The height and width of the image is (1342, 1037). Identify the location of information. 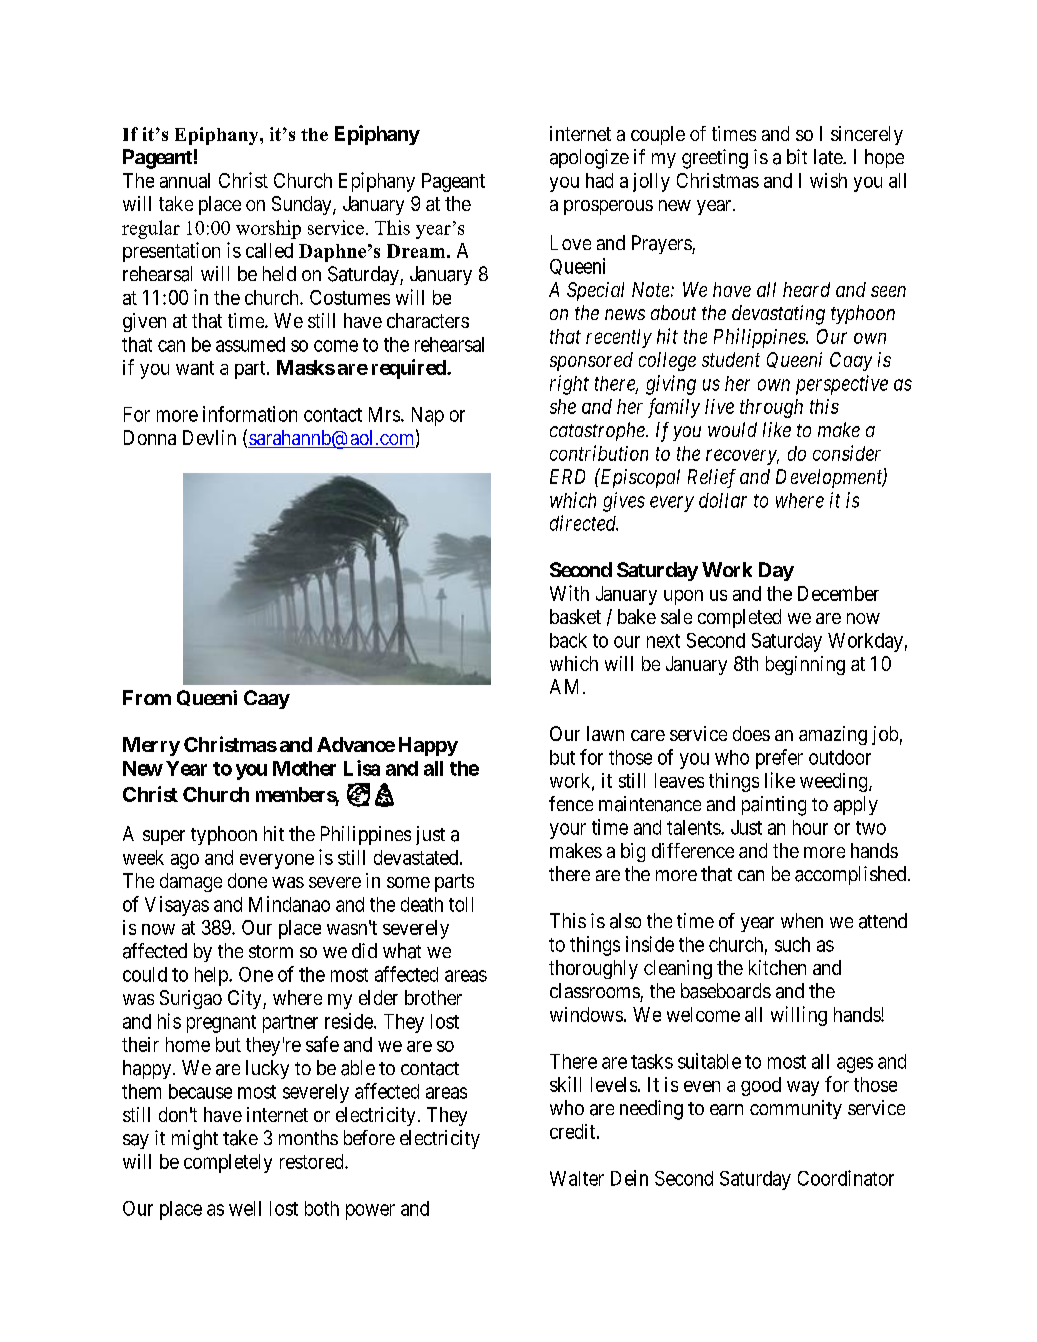
(250, 414).
